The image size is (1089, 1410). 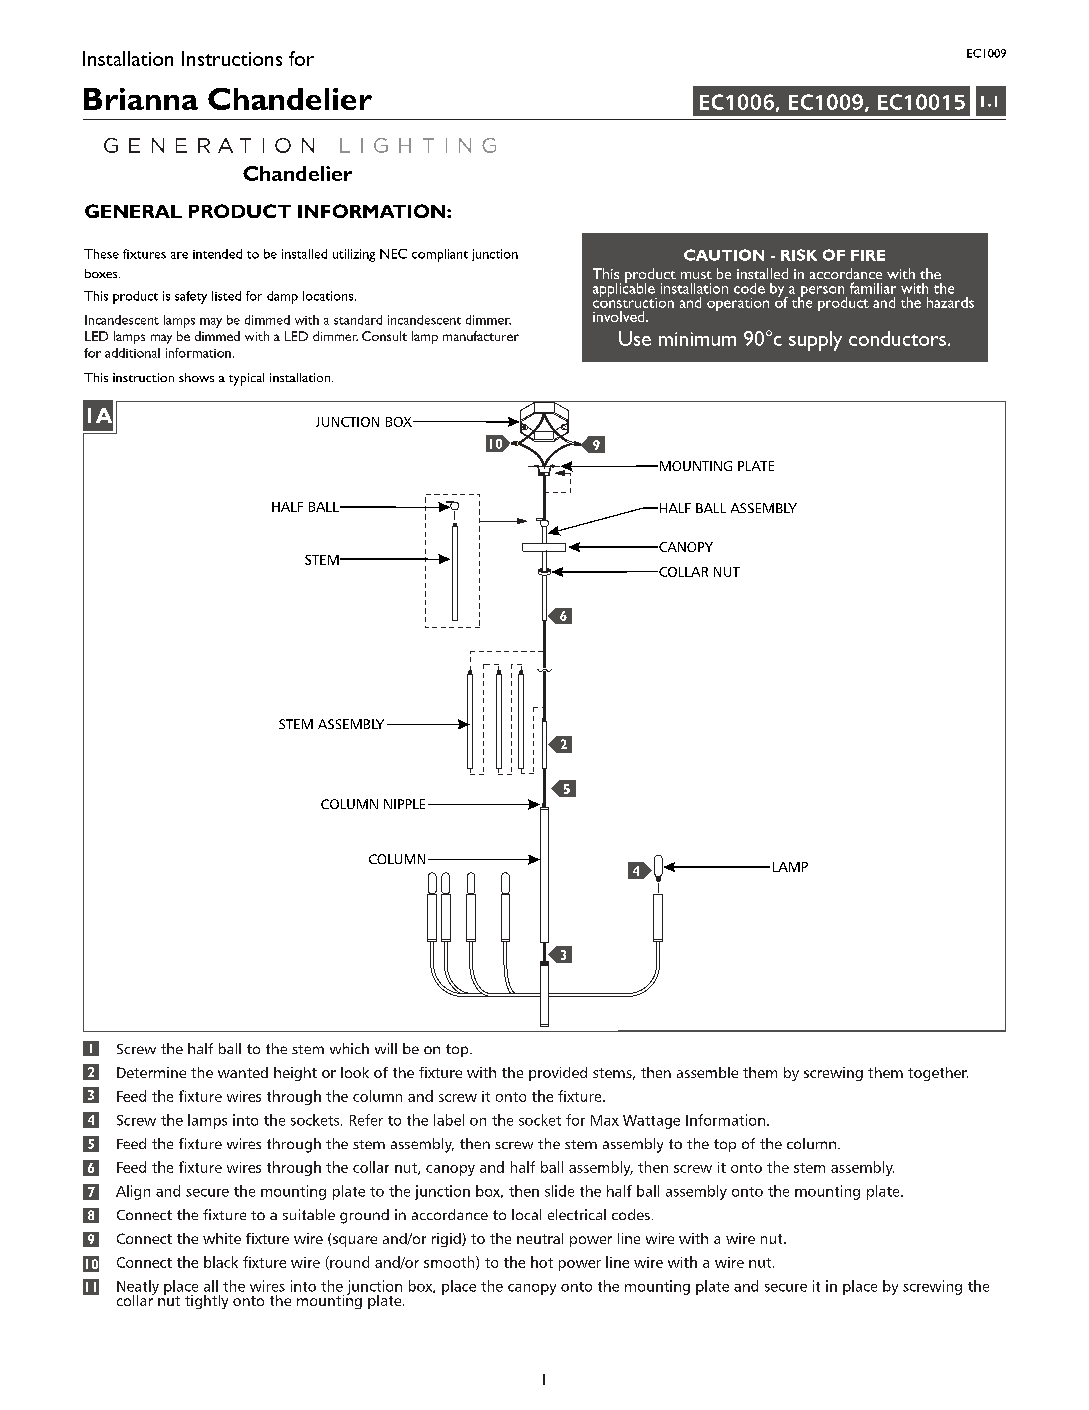 What do you see at coordinates (221, 1262) in the document?
I see `black` at bounding box center [221, 1262].
